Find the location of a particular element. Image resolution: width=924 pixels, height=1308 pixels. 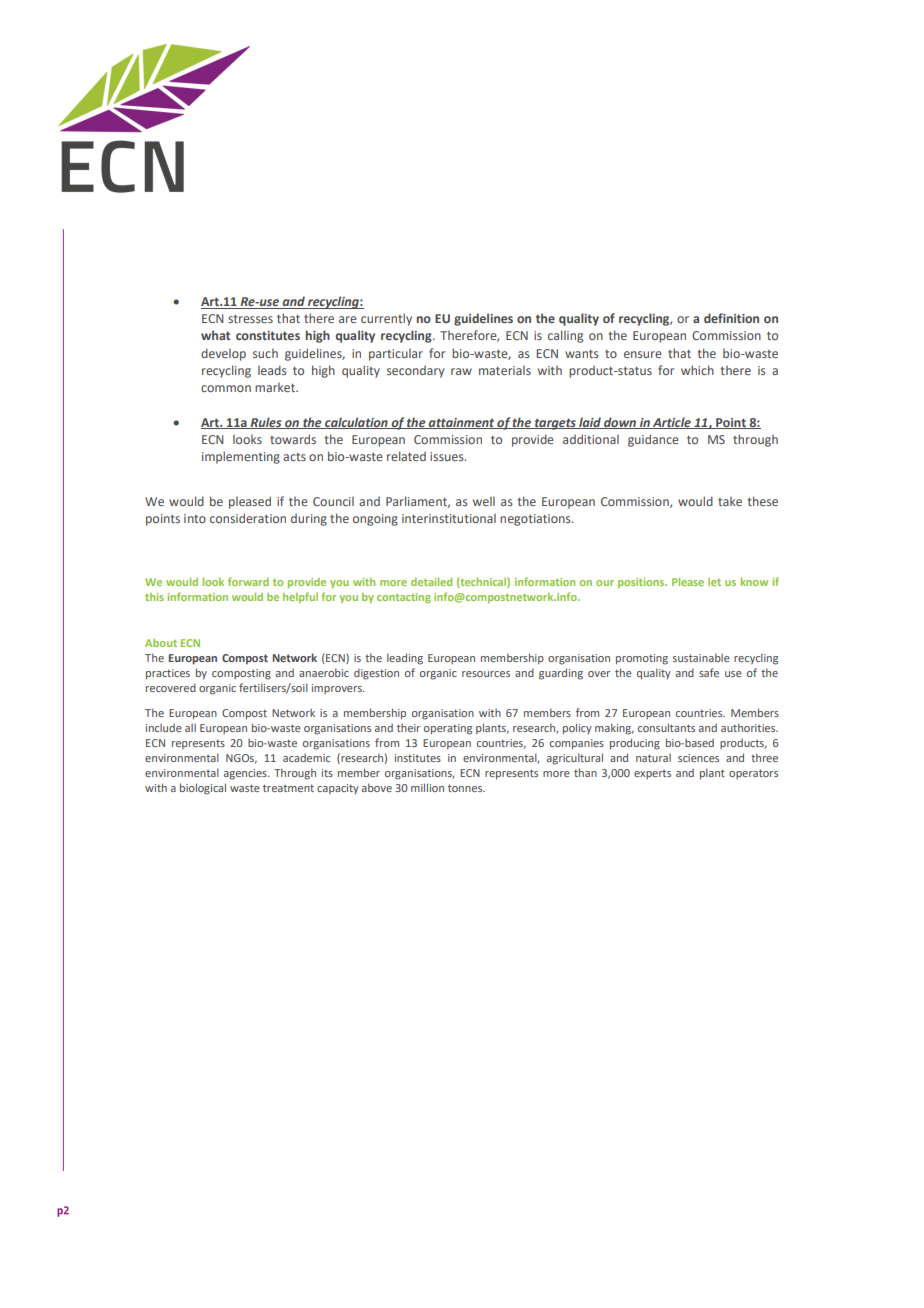

implementing is located at coordinates (241, 457).
